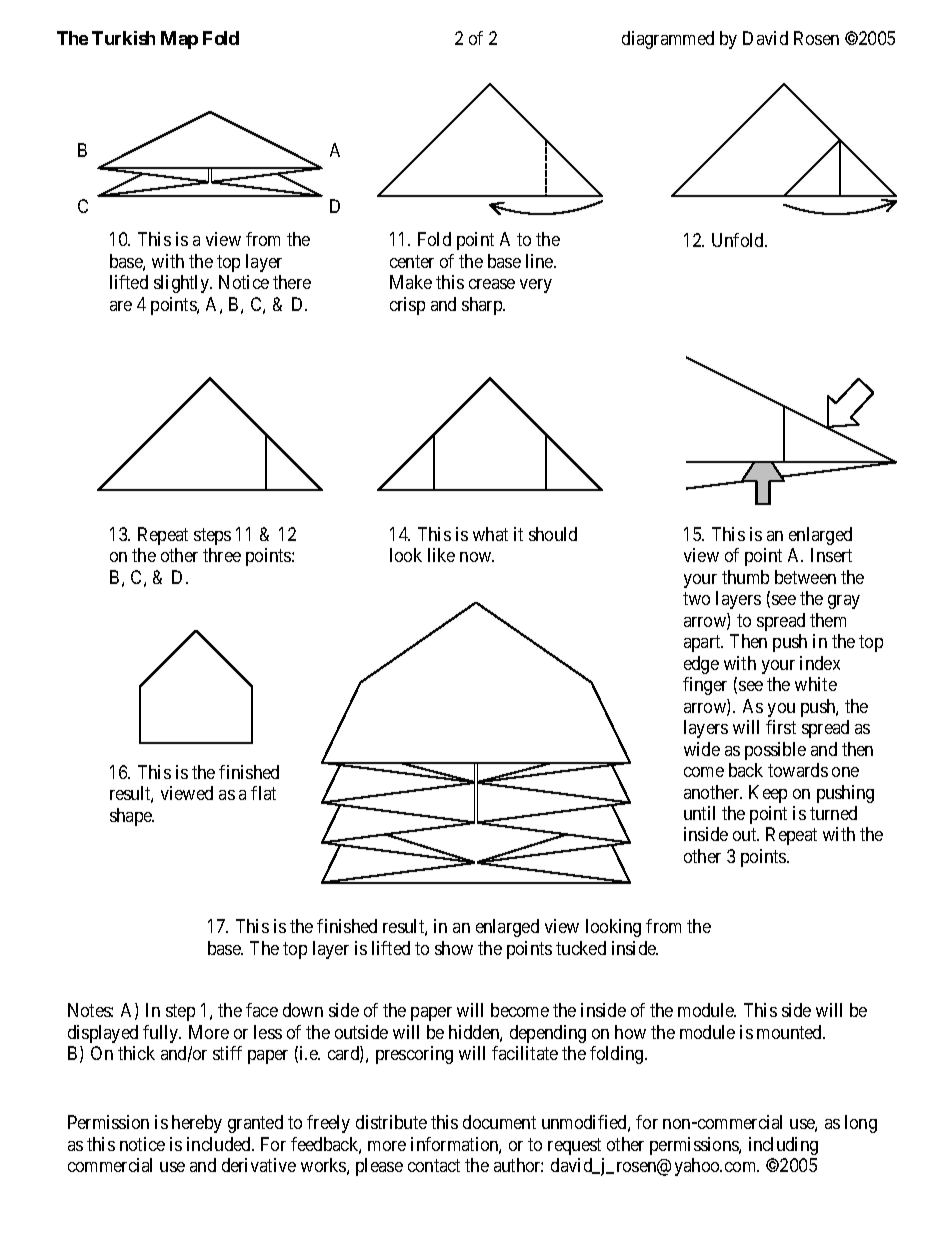 The height and width of the screenshot is (1233, 952). I want to click on thumb, so click(745, 577).
